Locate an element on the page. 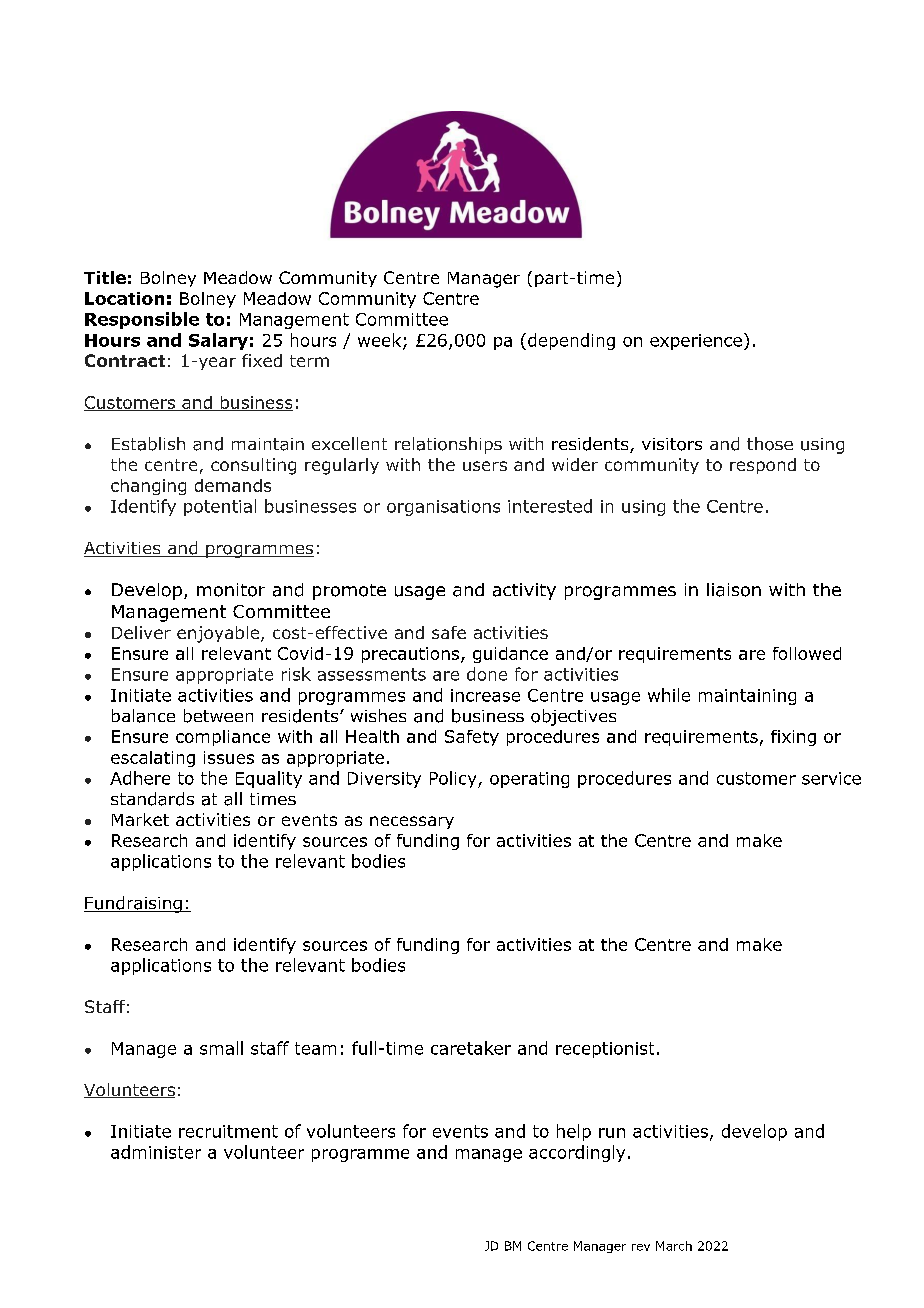 This document has height=1308, width=924. accordingly is located at coordinates (577, 1153).
